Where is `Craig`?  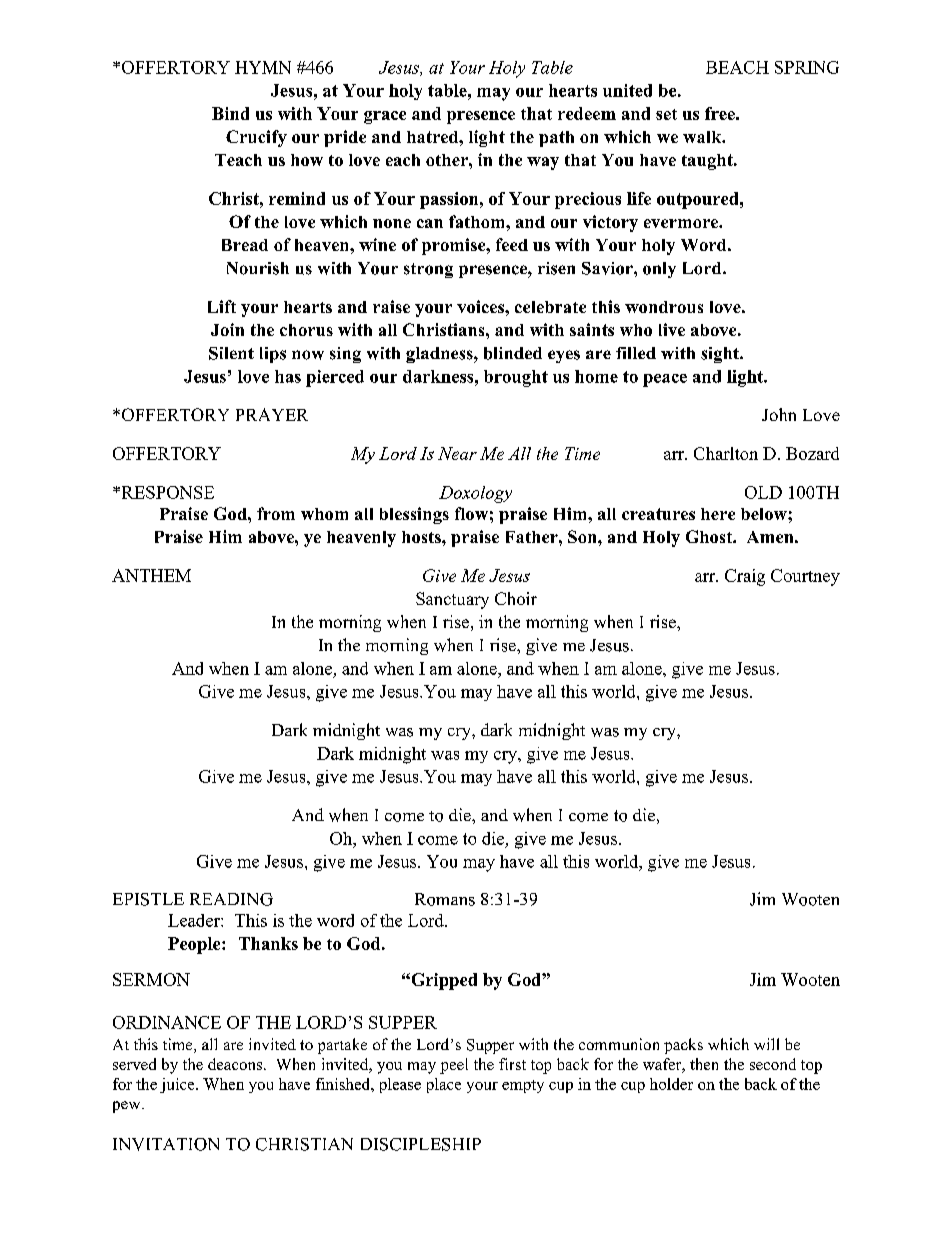 Craig is located at coordinates (745, 577).
